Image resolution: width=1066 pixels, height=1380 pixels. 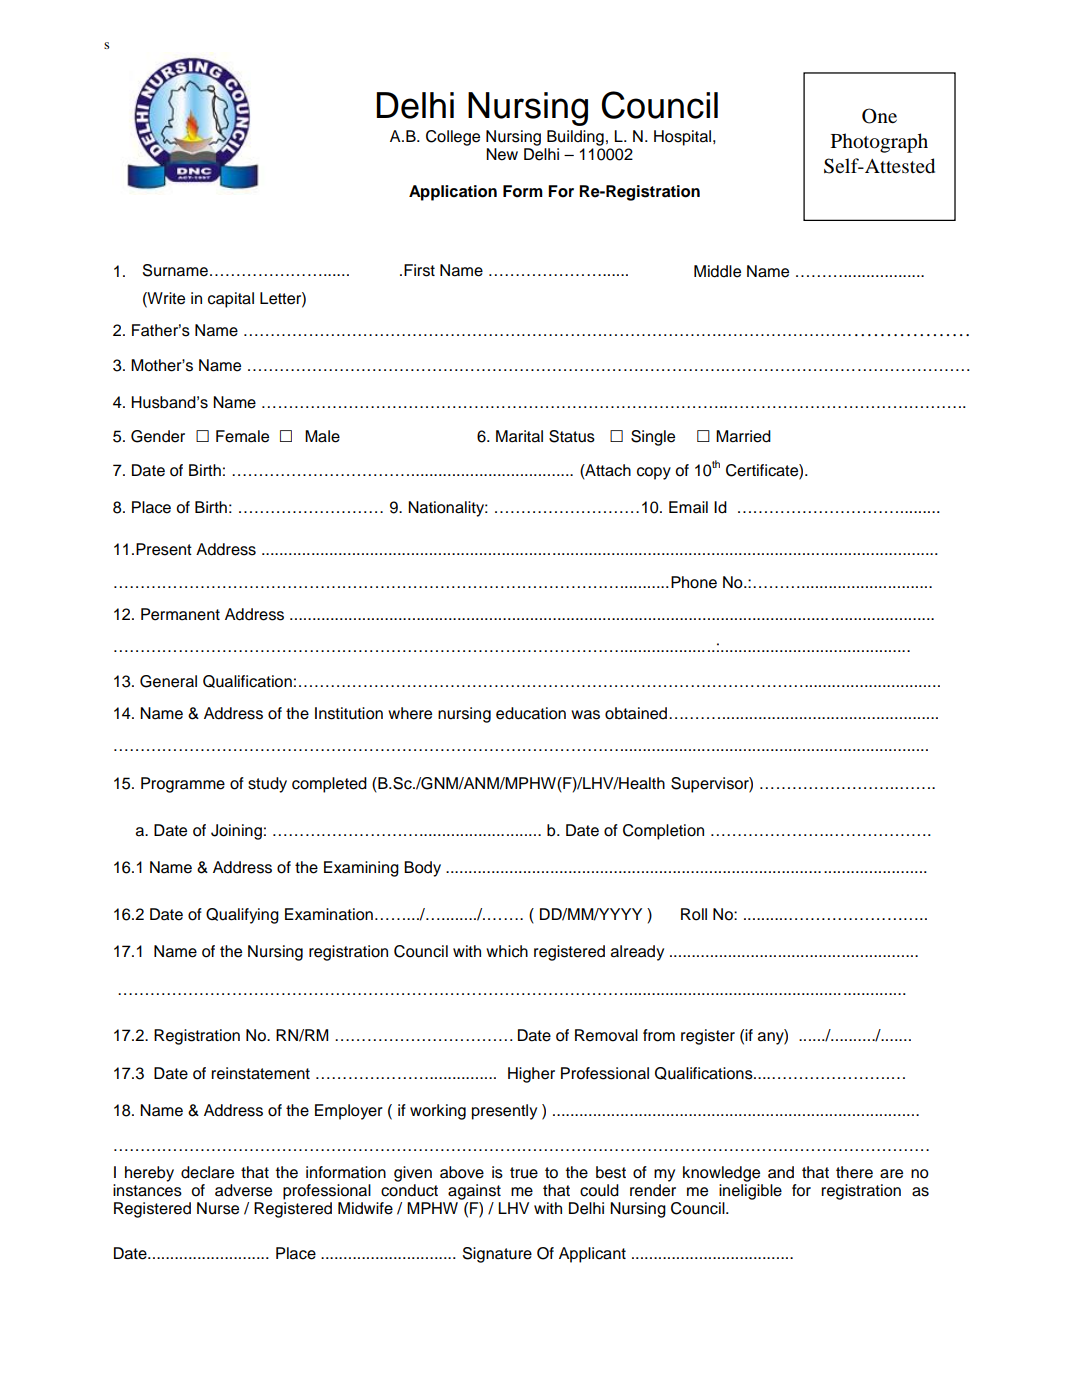 What do you see at coordinates (242, 916) in the document?
I see `Qualifying` at bounding box center [242, 916].
